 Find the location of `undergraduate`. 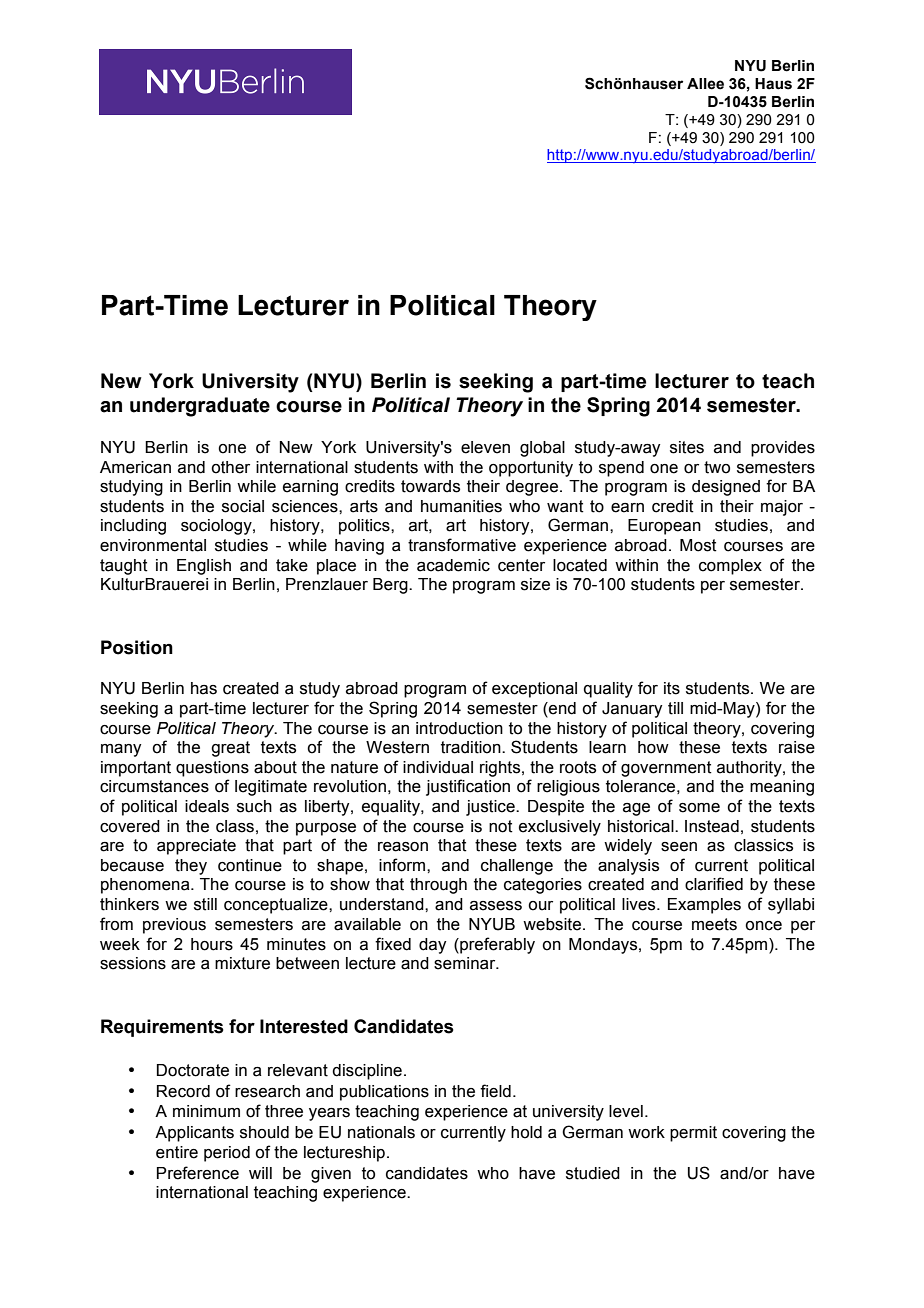

undergraduate is located at coordinates (200, 407).
